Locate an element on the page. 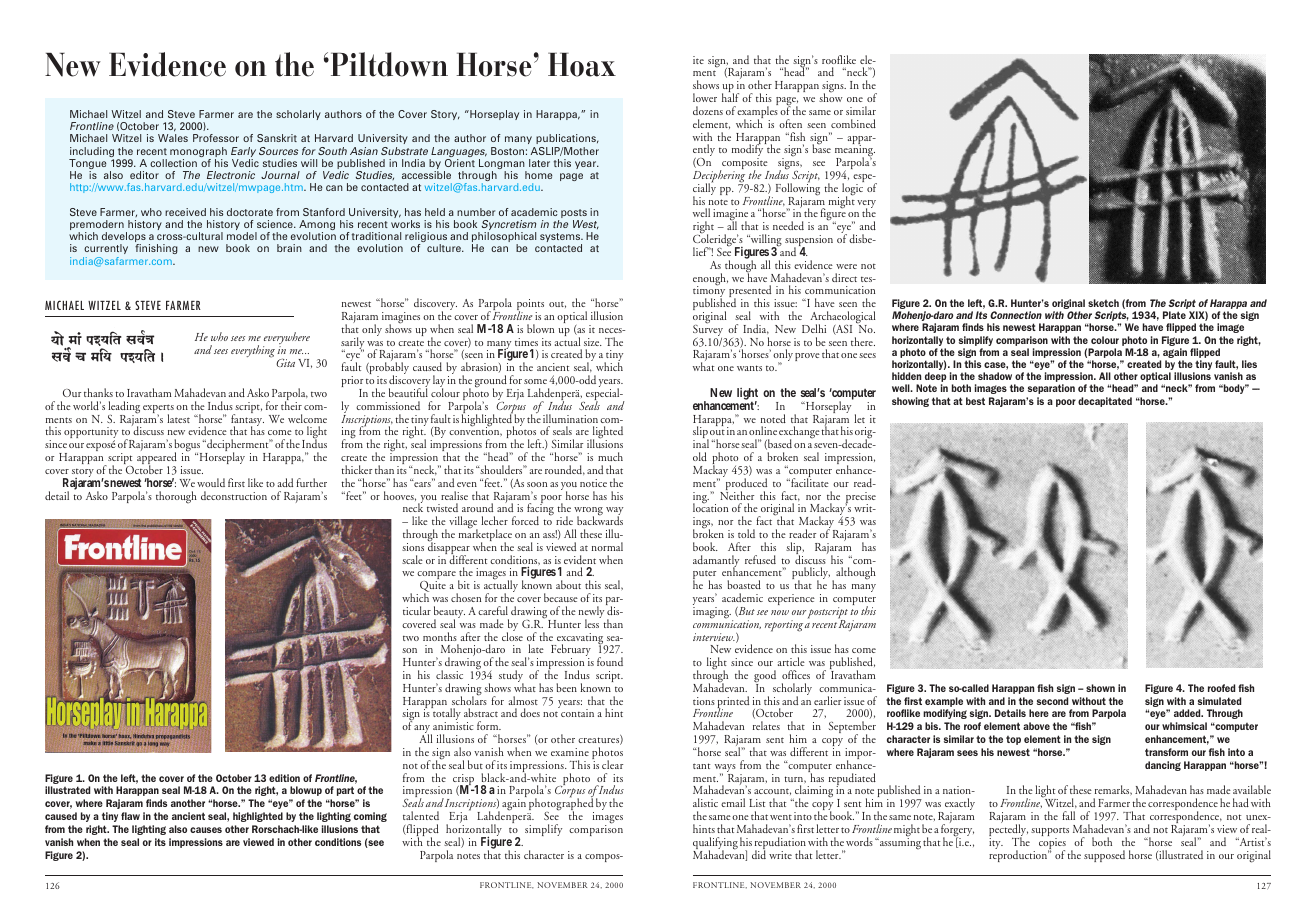  much is located at coordinates (610, 456).
